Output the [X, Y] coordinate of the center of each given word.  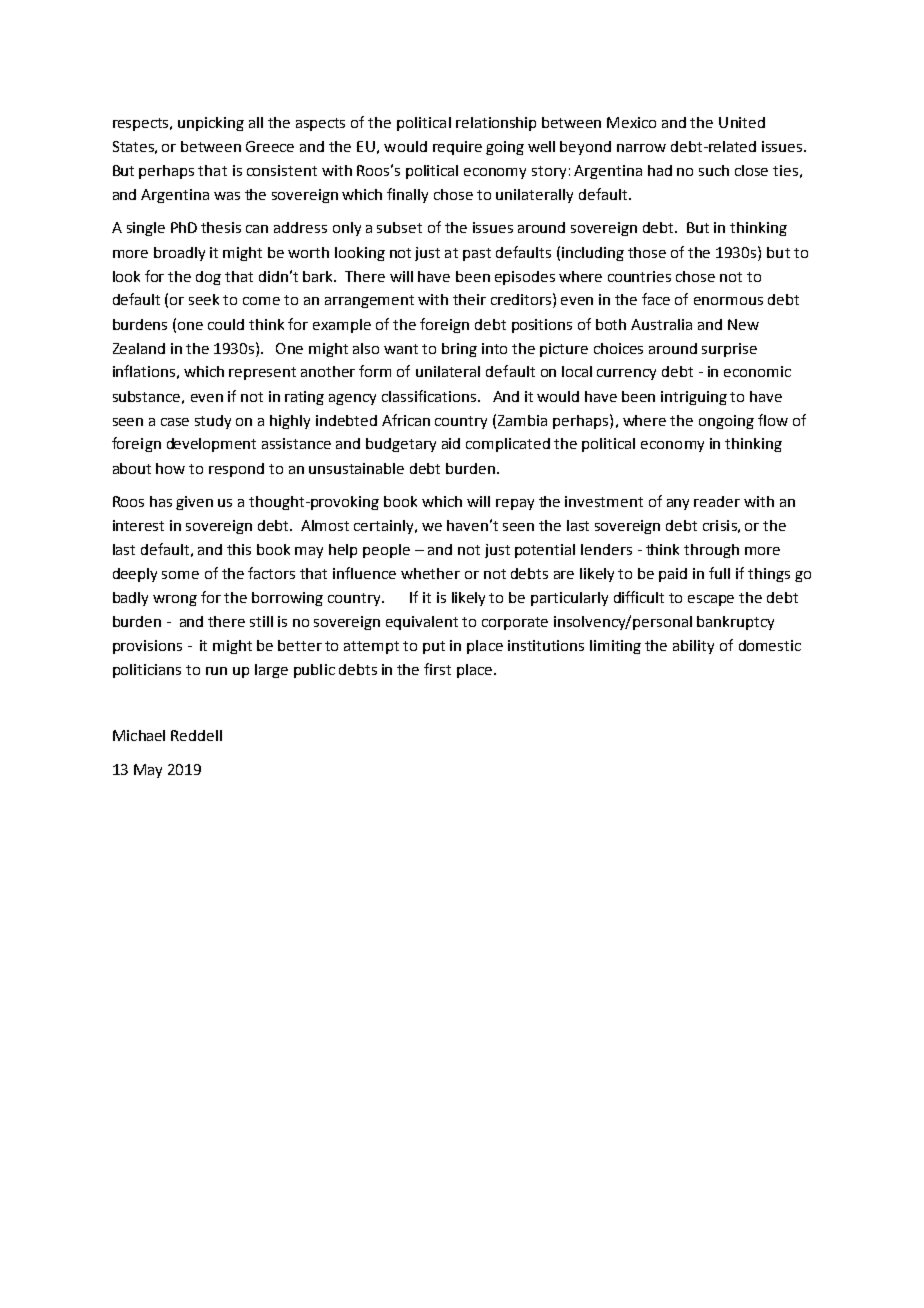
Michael [139, 735]
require [457, 148]
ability [693, 647]
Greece [270, 146]
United [742, 122]
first [437, 669]
